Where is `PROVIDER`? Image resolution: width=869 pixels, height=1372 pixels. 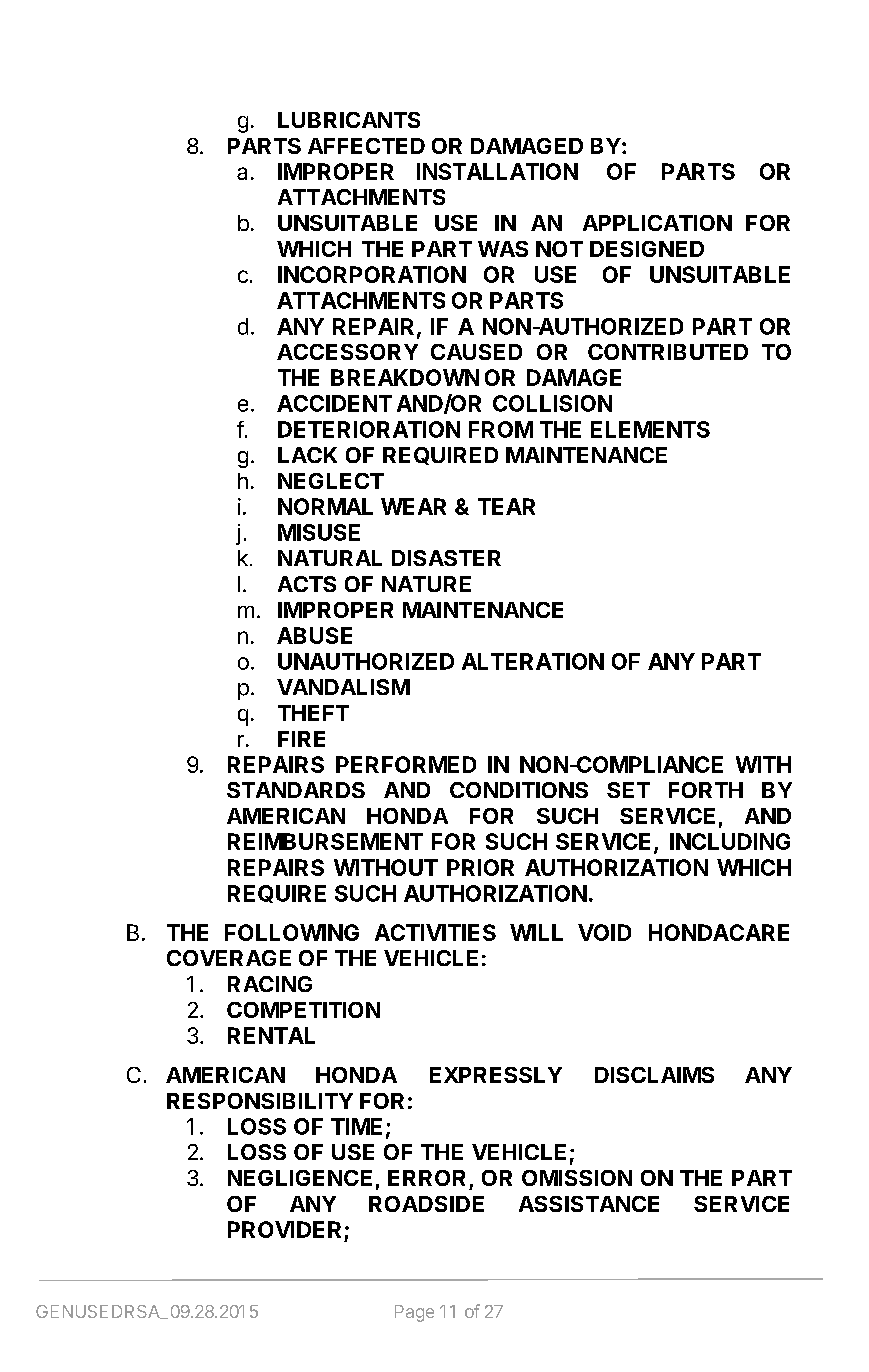
PROVIDER is located at coordinates (284, 1229).
